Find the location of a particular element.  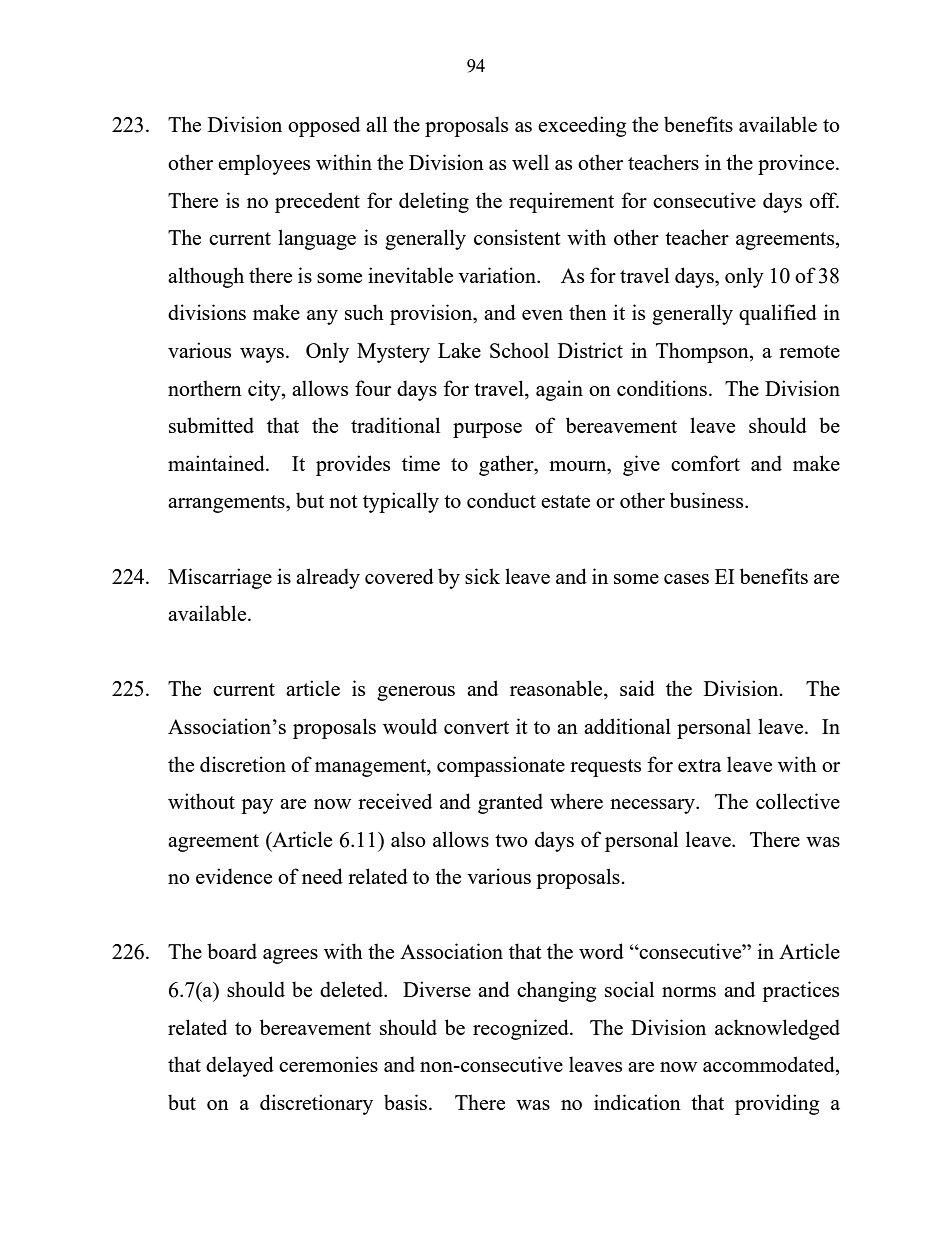

delayed is located at coordinates (240, 1066).
